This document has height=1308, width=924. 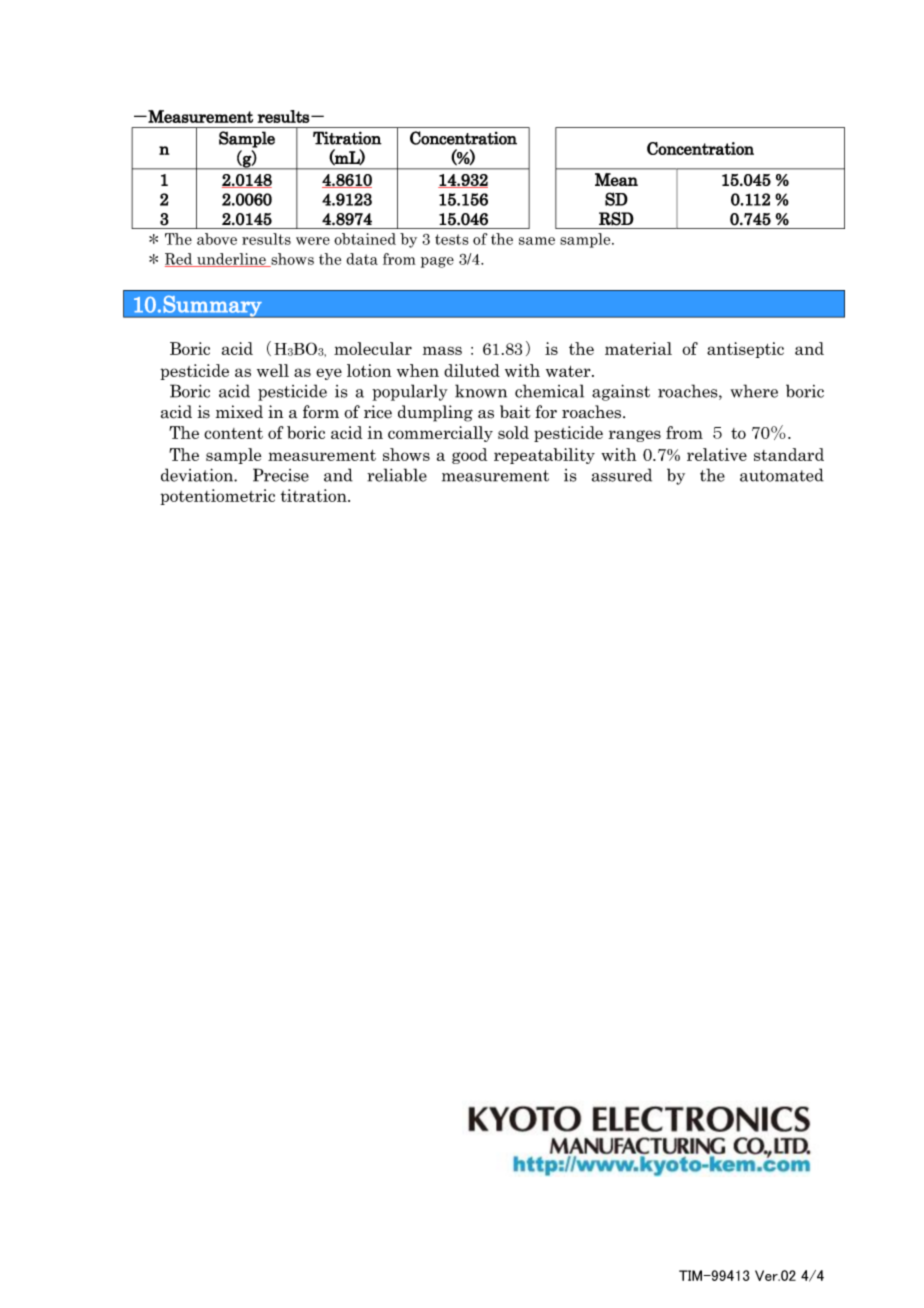 I want to click on page, so click(x=437, y=262).
